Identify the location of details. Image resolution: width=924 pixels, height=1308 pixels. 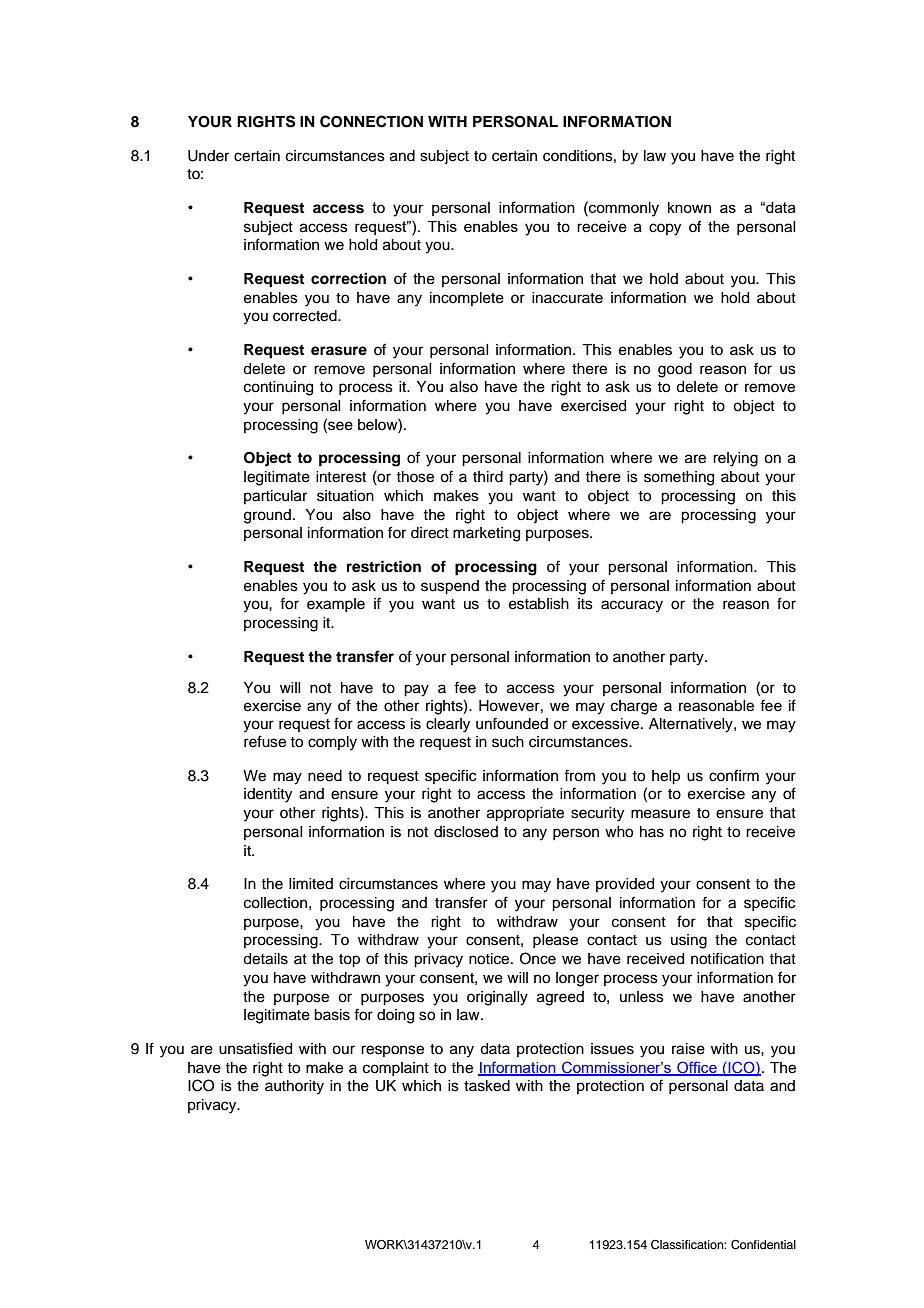
(265, 959).
